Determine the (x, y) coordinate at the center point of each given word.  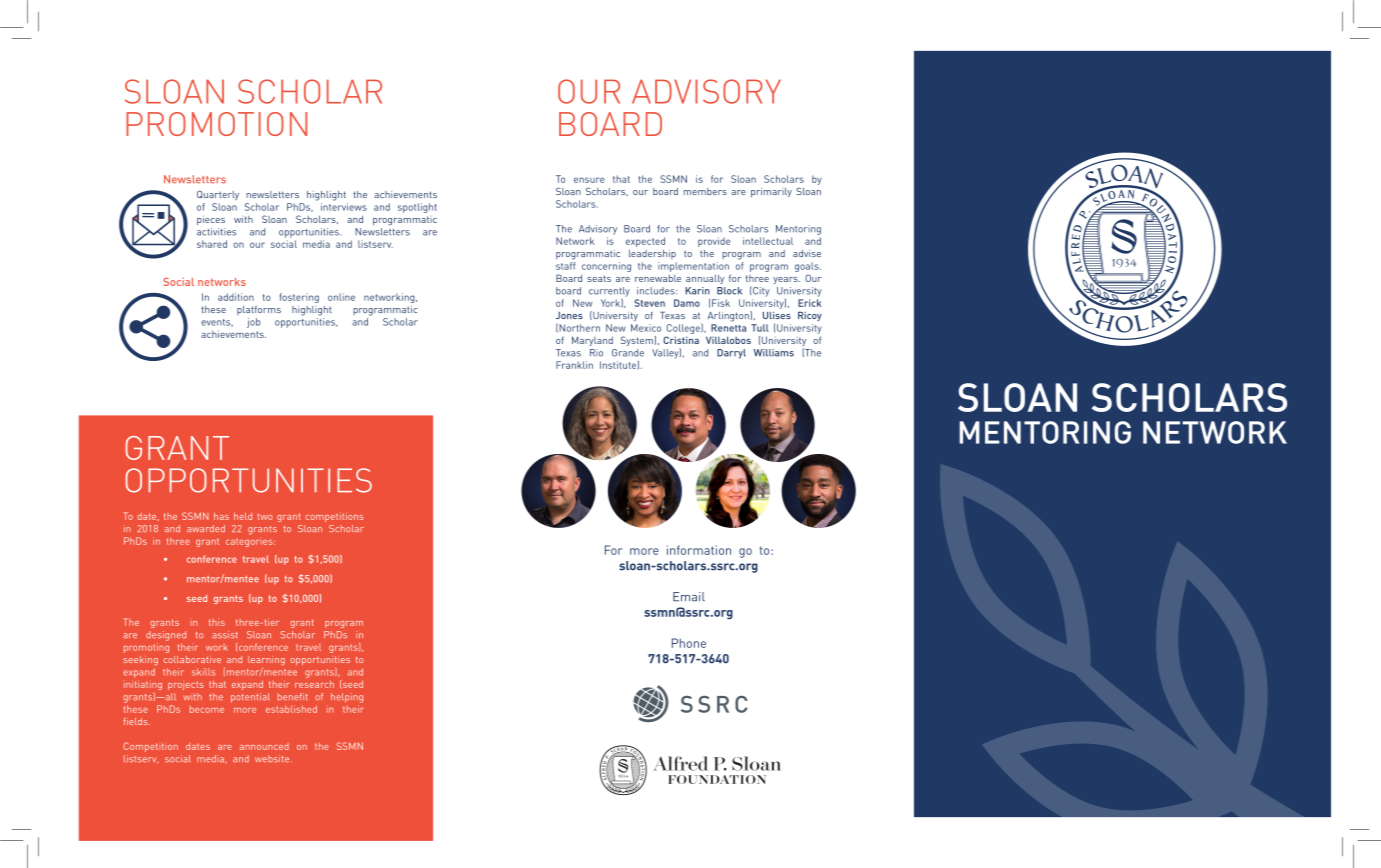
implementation (693, 267)
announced (264, 746)
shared (212, 244)
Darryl (731, 354)
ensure (589, 180)
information (699, 550)
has (221, 516)
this (217, 622)
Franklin (574, 365)
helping (347, 698)
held (243, 516)
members (705, 191)
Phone (689, 643)
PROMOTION (216, 124)
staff (566, 266)
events (217, 323)
